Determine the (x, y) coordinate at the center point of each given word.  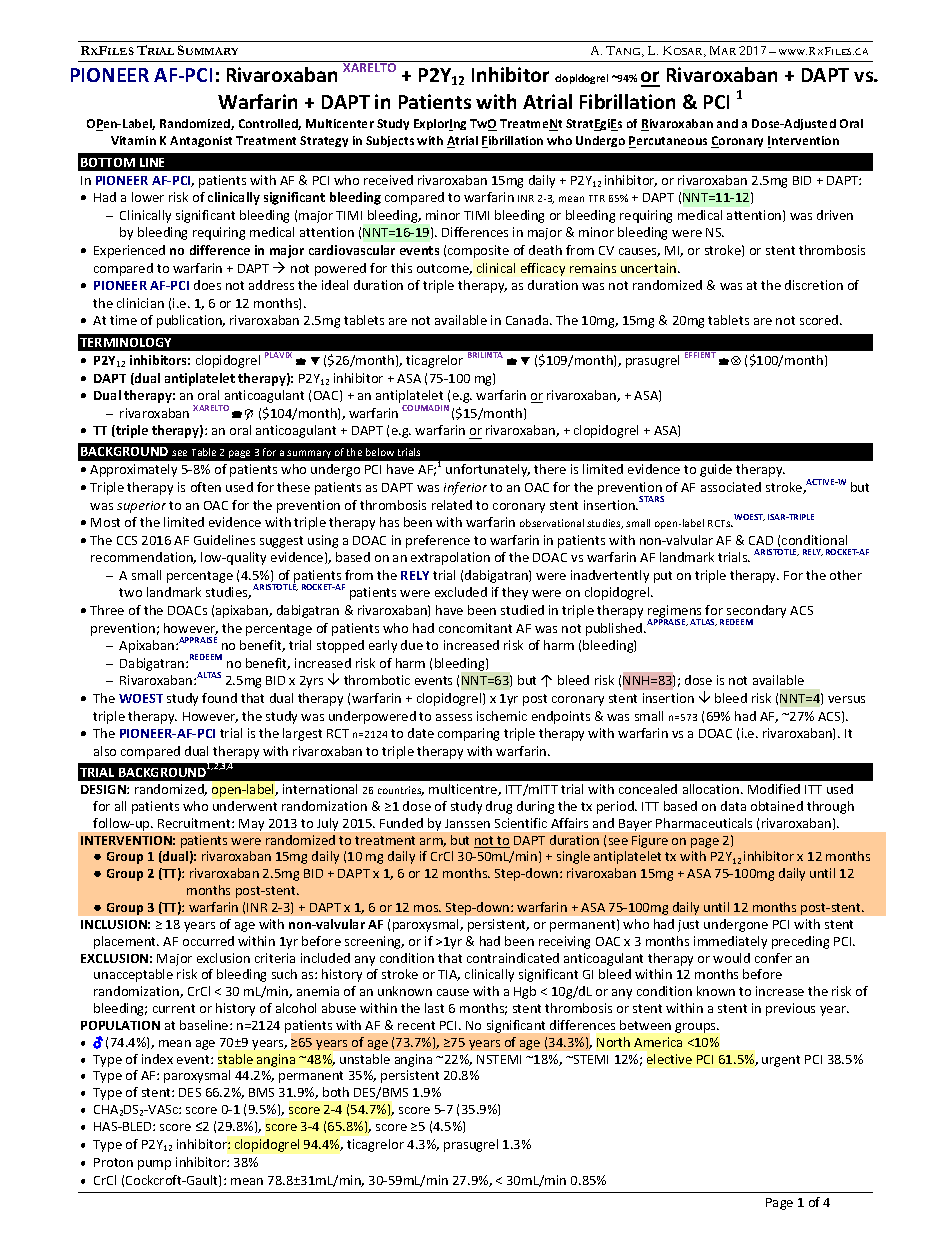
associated (731, 487)
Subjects (390, 141)
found (219, 698)
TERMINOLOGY (125, 342)
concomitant (475, 628)
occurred (208, 941)
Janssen (467, 823)
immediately (730, 942)
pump (154, 1165)
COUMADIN (425, 408)
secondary (756, 613)
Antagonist (201, 141)
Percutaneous (668, 142)
